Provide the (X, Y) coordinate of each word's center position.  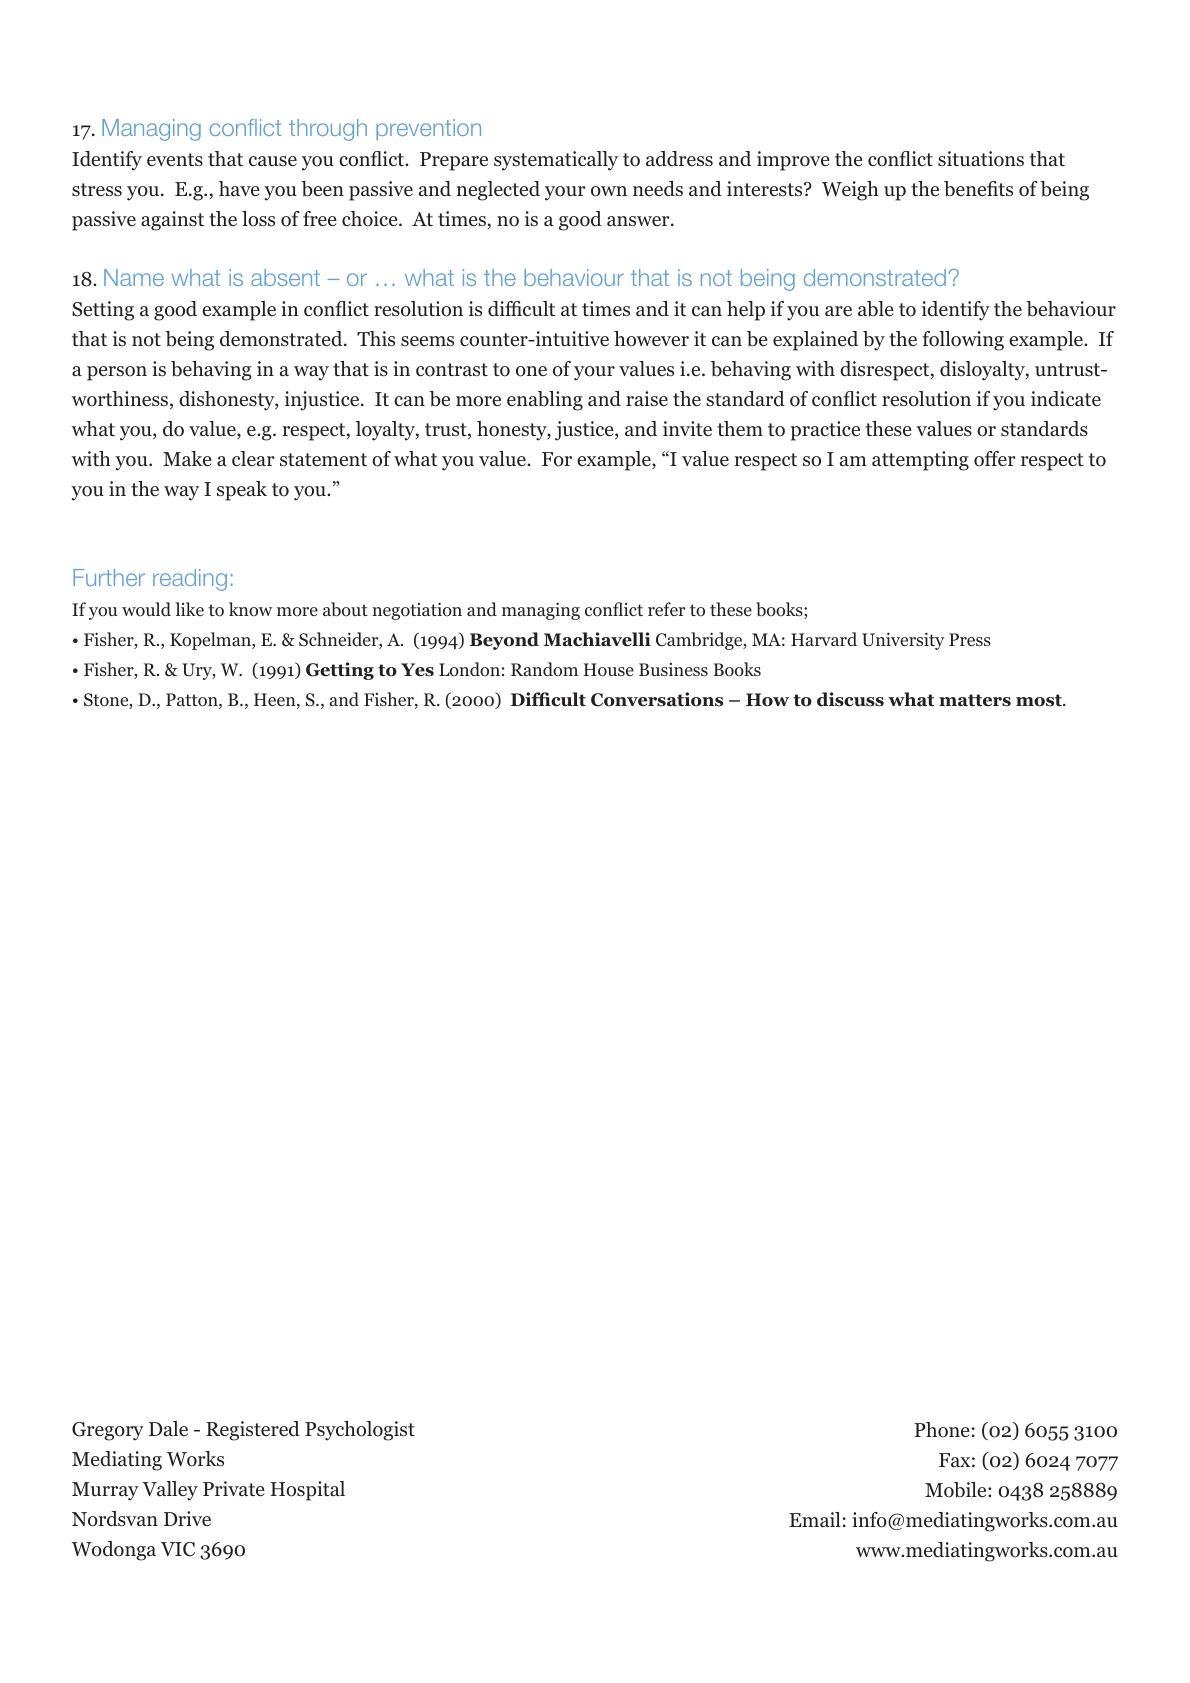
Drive (187, 1518)
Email (815, 1519)
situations (981, 159)
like (190, 609)
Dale (168, 1428)
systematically (556, 161)
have (239, 189)
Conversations (657, 699)
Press (970, 639)
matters (975, 700)
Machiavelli (597, 639)
